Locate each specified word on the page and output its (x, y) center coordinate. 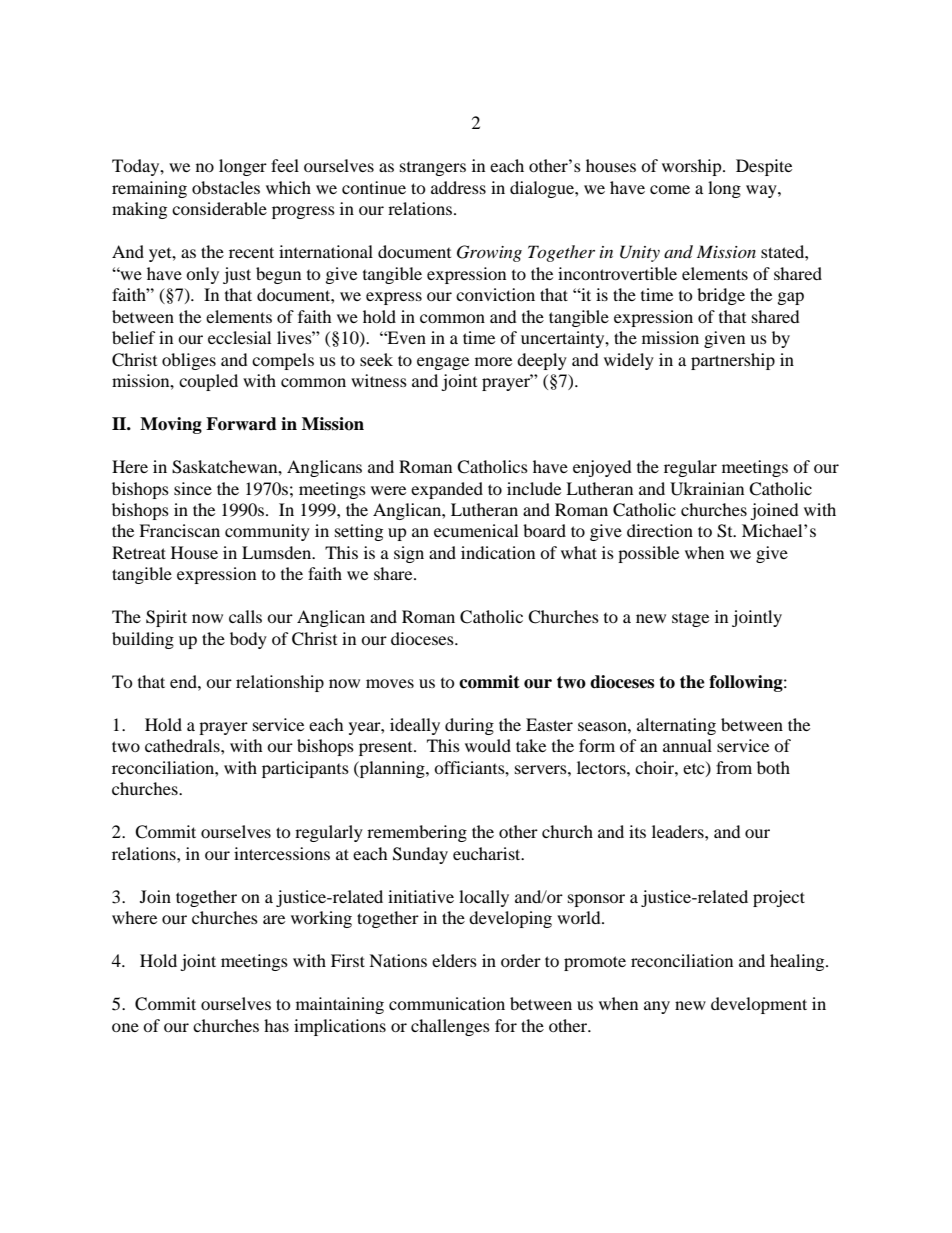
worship (693, 167)
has (276, 1025)
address (458, 187)
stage (690, 620)
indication (498, 552)
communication (447, 1003)
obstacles (226, 187)
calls (245, 616)
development (759, 1005)
